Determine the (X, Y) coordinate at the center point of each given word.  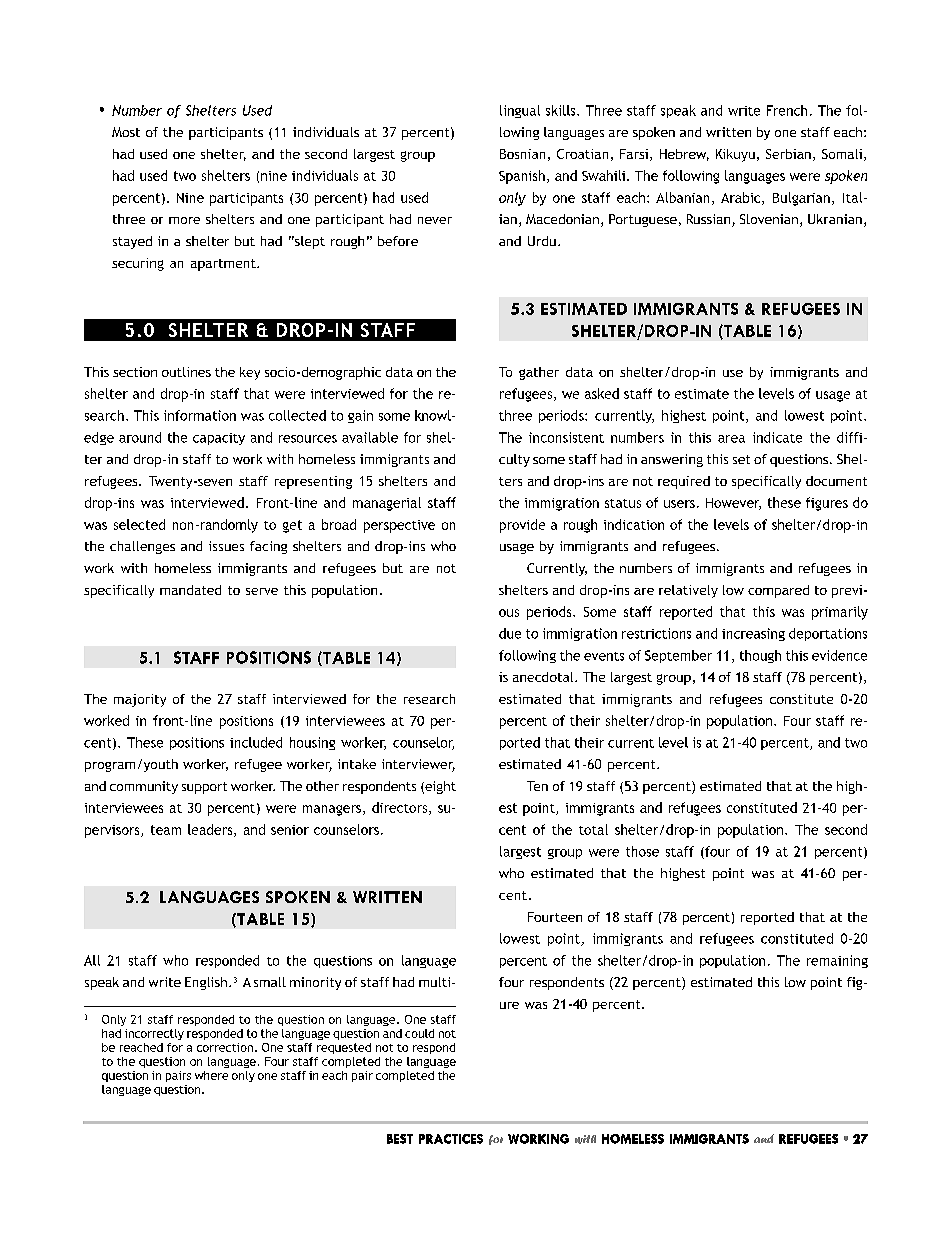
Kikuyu (735, 155)
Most (126, 132)
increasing (753, 634)
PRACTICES (451, 1139)
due (510, 633)
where (211, 1075)
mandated (190, 590)
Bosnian (522, 154)
